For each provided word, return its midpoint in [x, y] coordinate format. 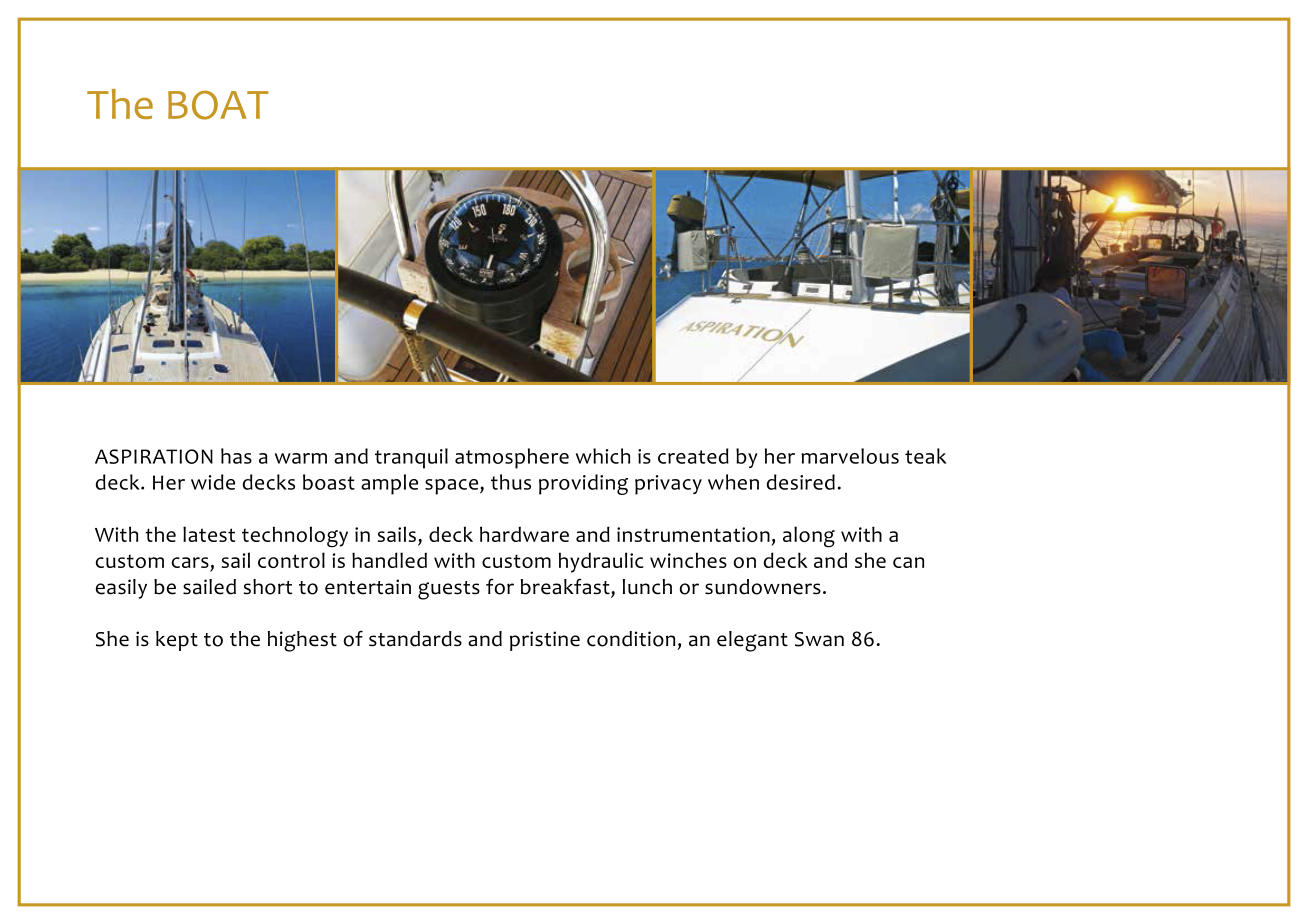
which [603, 456]
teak [926, 456]
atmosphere [512, 458]
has [236, 456]
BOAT [218, 105]
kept [177, 641]
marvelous [850, 456]
